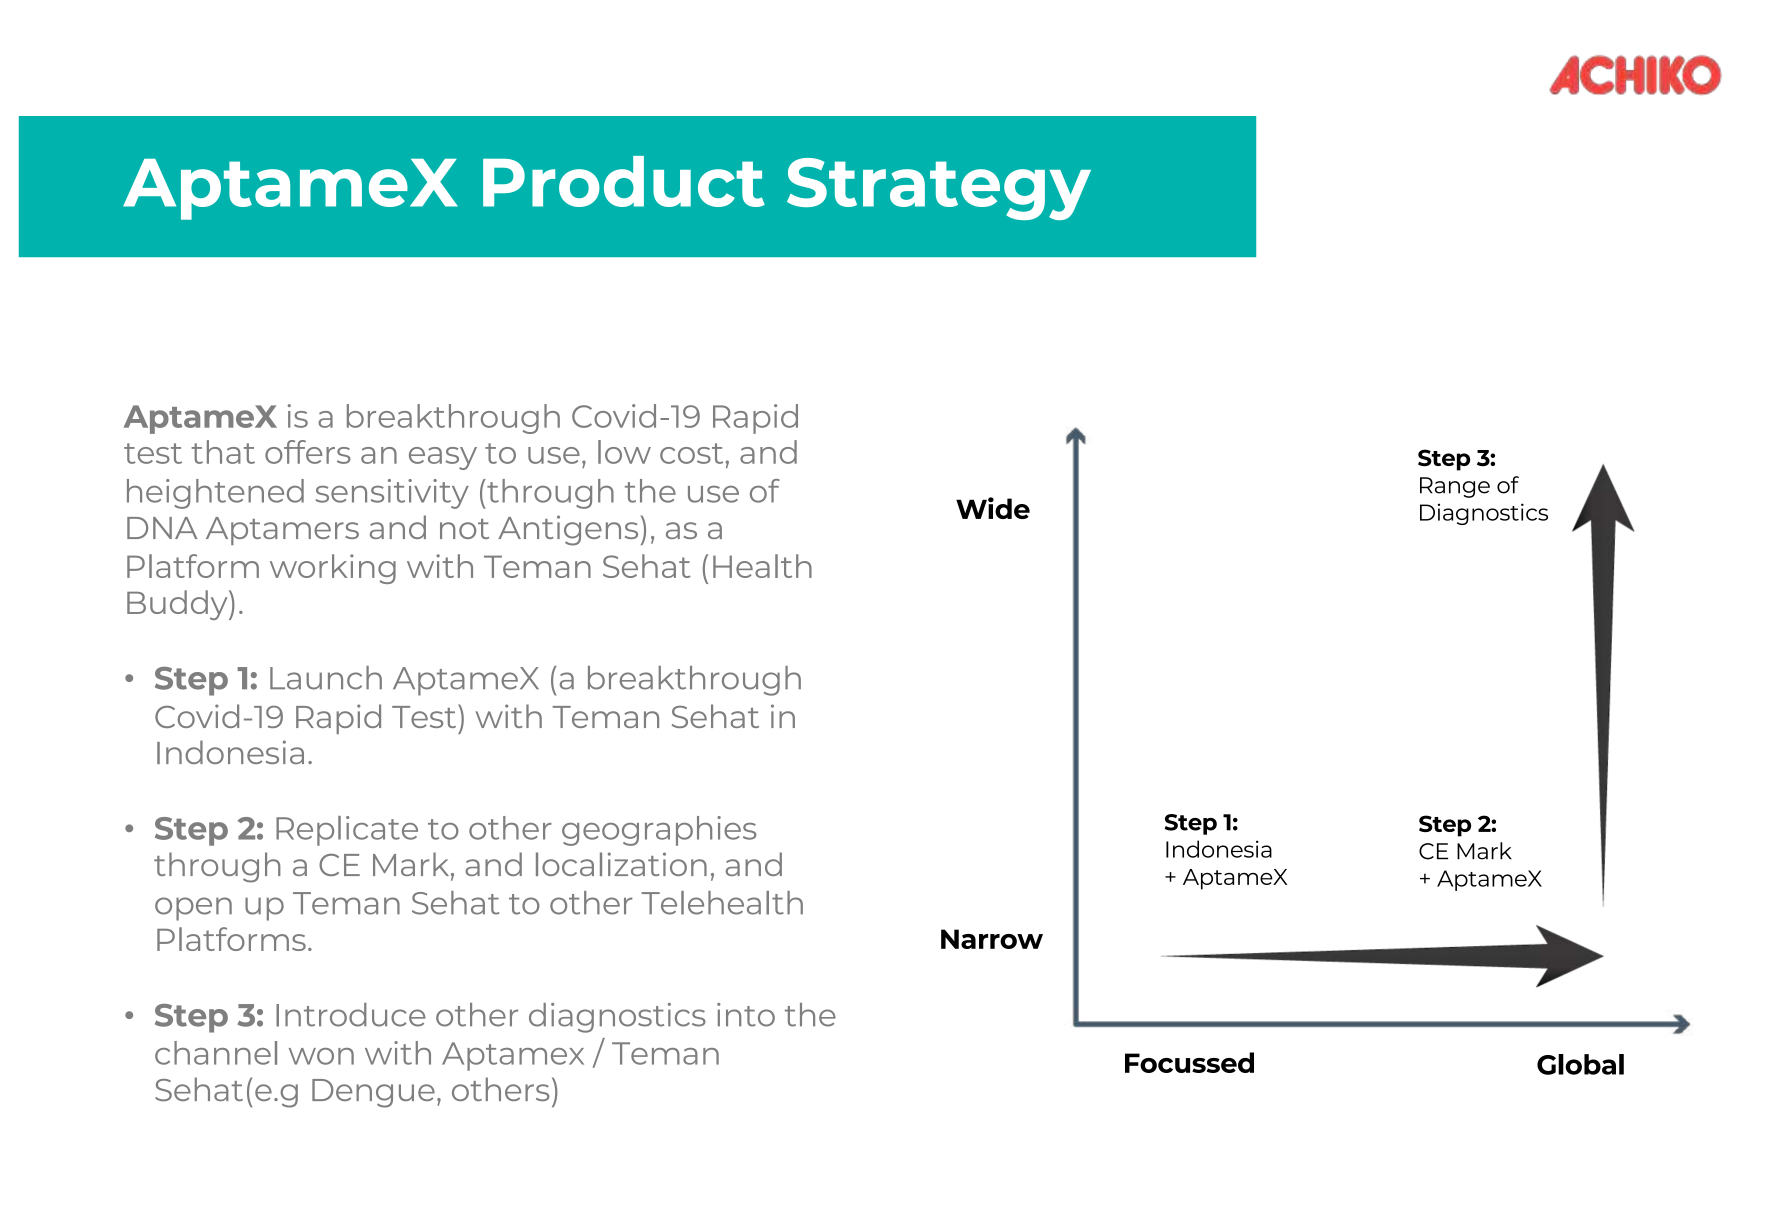 This screenshot has width=1775, height=1229. I want to click on won, so click(321, 1056).
